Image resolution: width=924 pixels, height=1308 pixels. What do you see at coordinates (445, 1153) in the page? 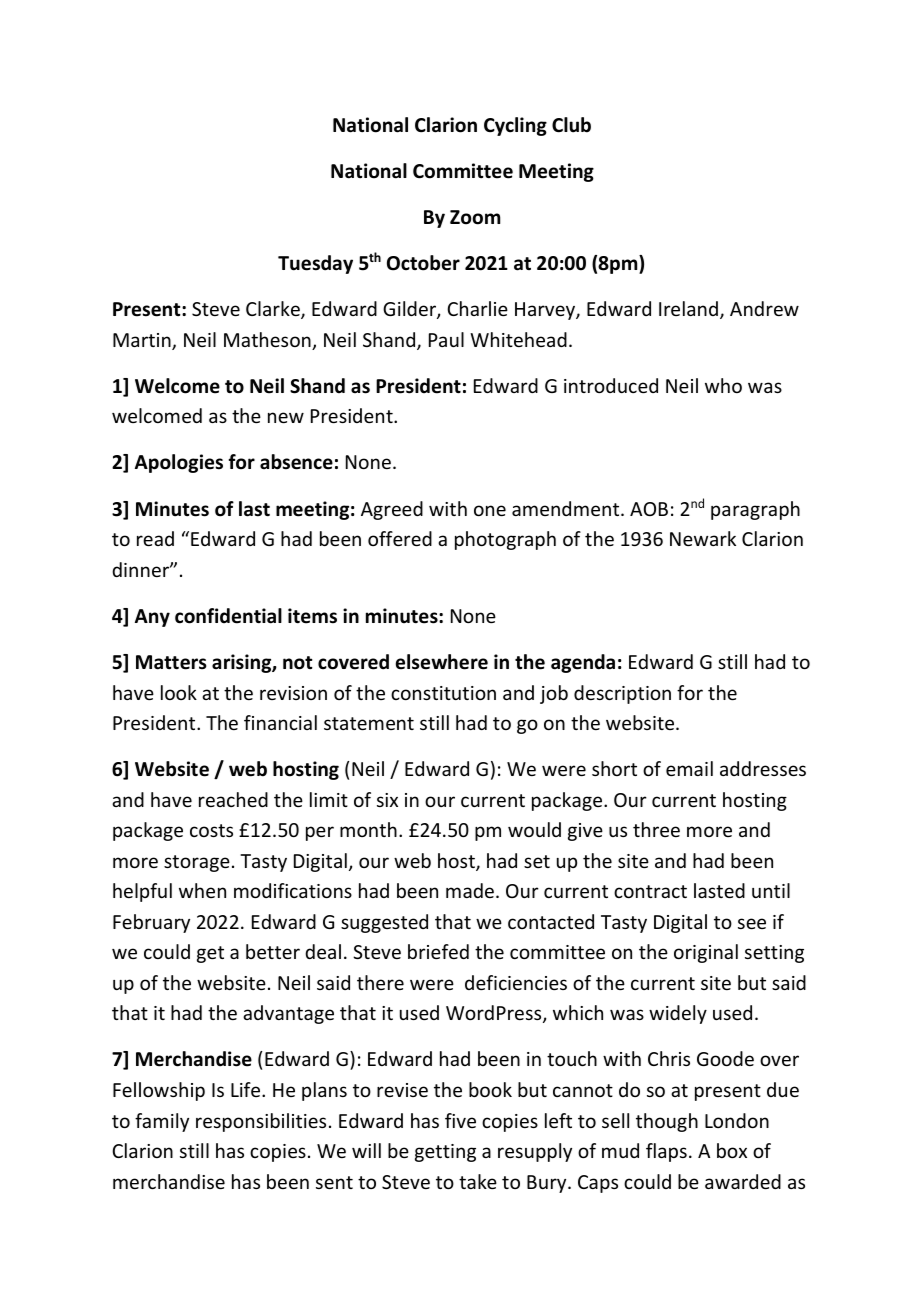
I see `getting` at bounding box center [445, 1153].
